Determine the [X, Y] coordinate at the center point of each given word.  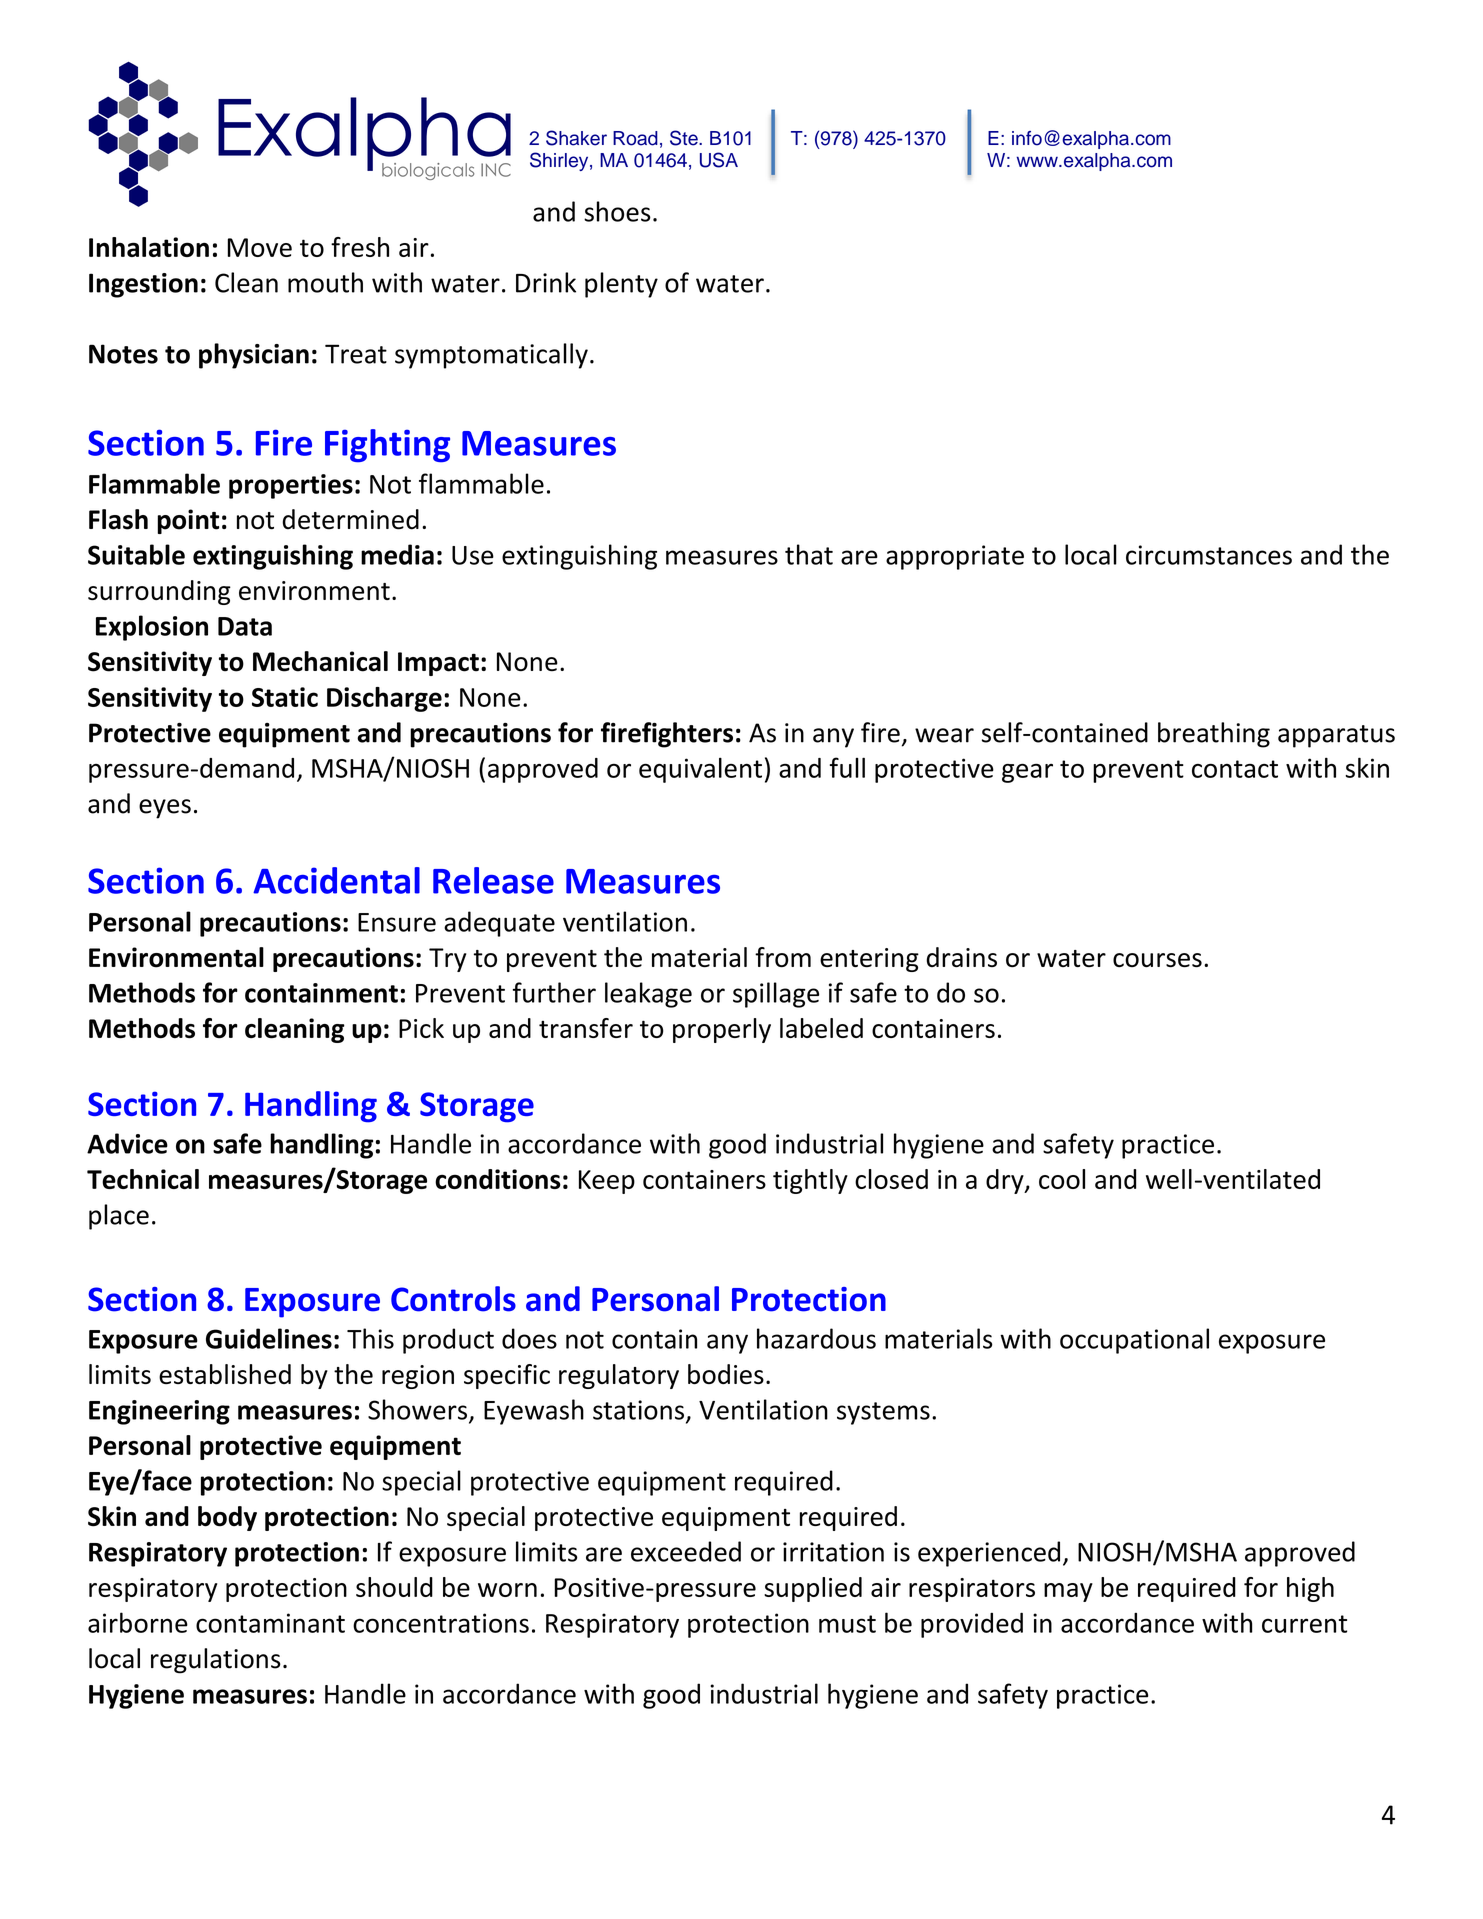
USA [719, 160]
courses [1157, 960]
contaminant [270, 1623]
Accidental [336, 880]
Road [635, 138]
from [783, 957]
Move [259, 247]
